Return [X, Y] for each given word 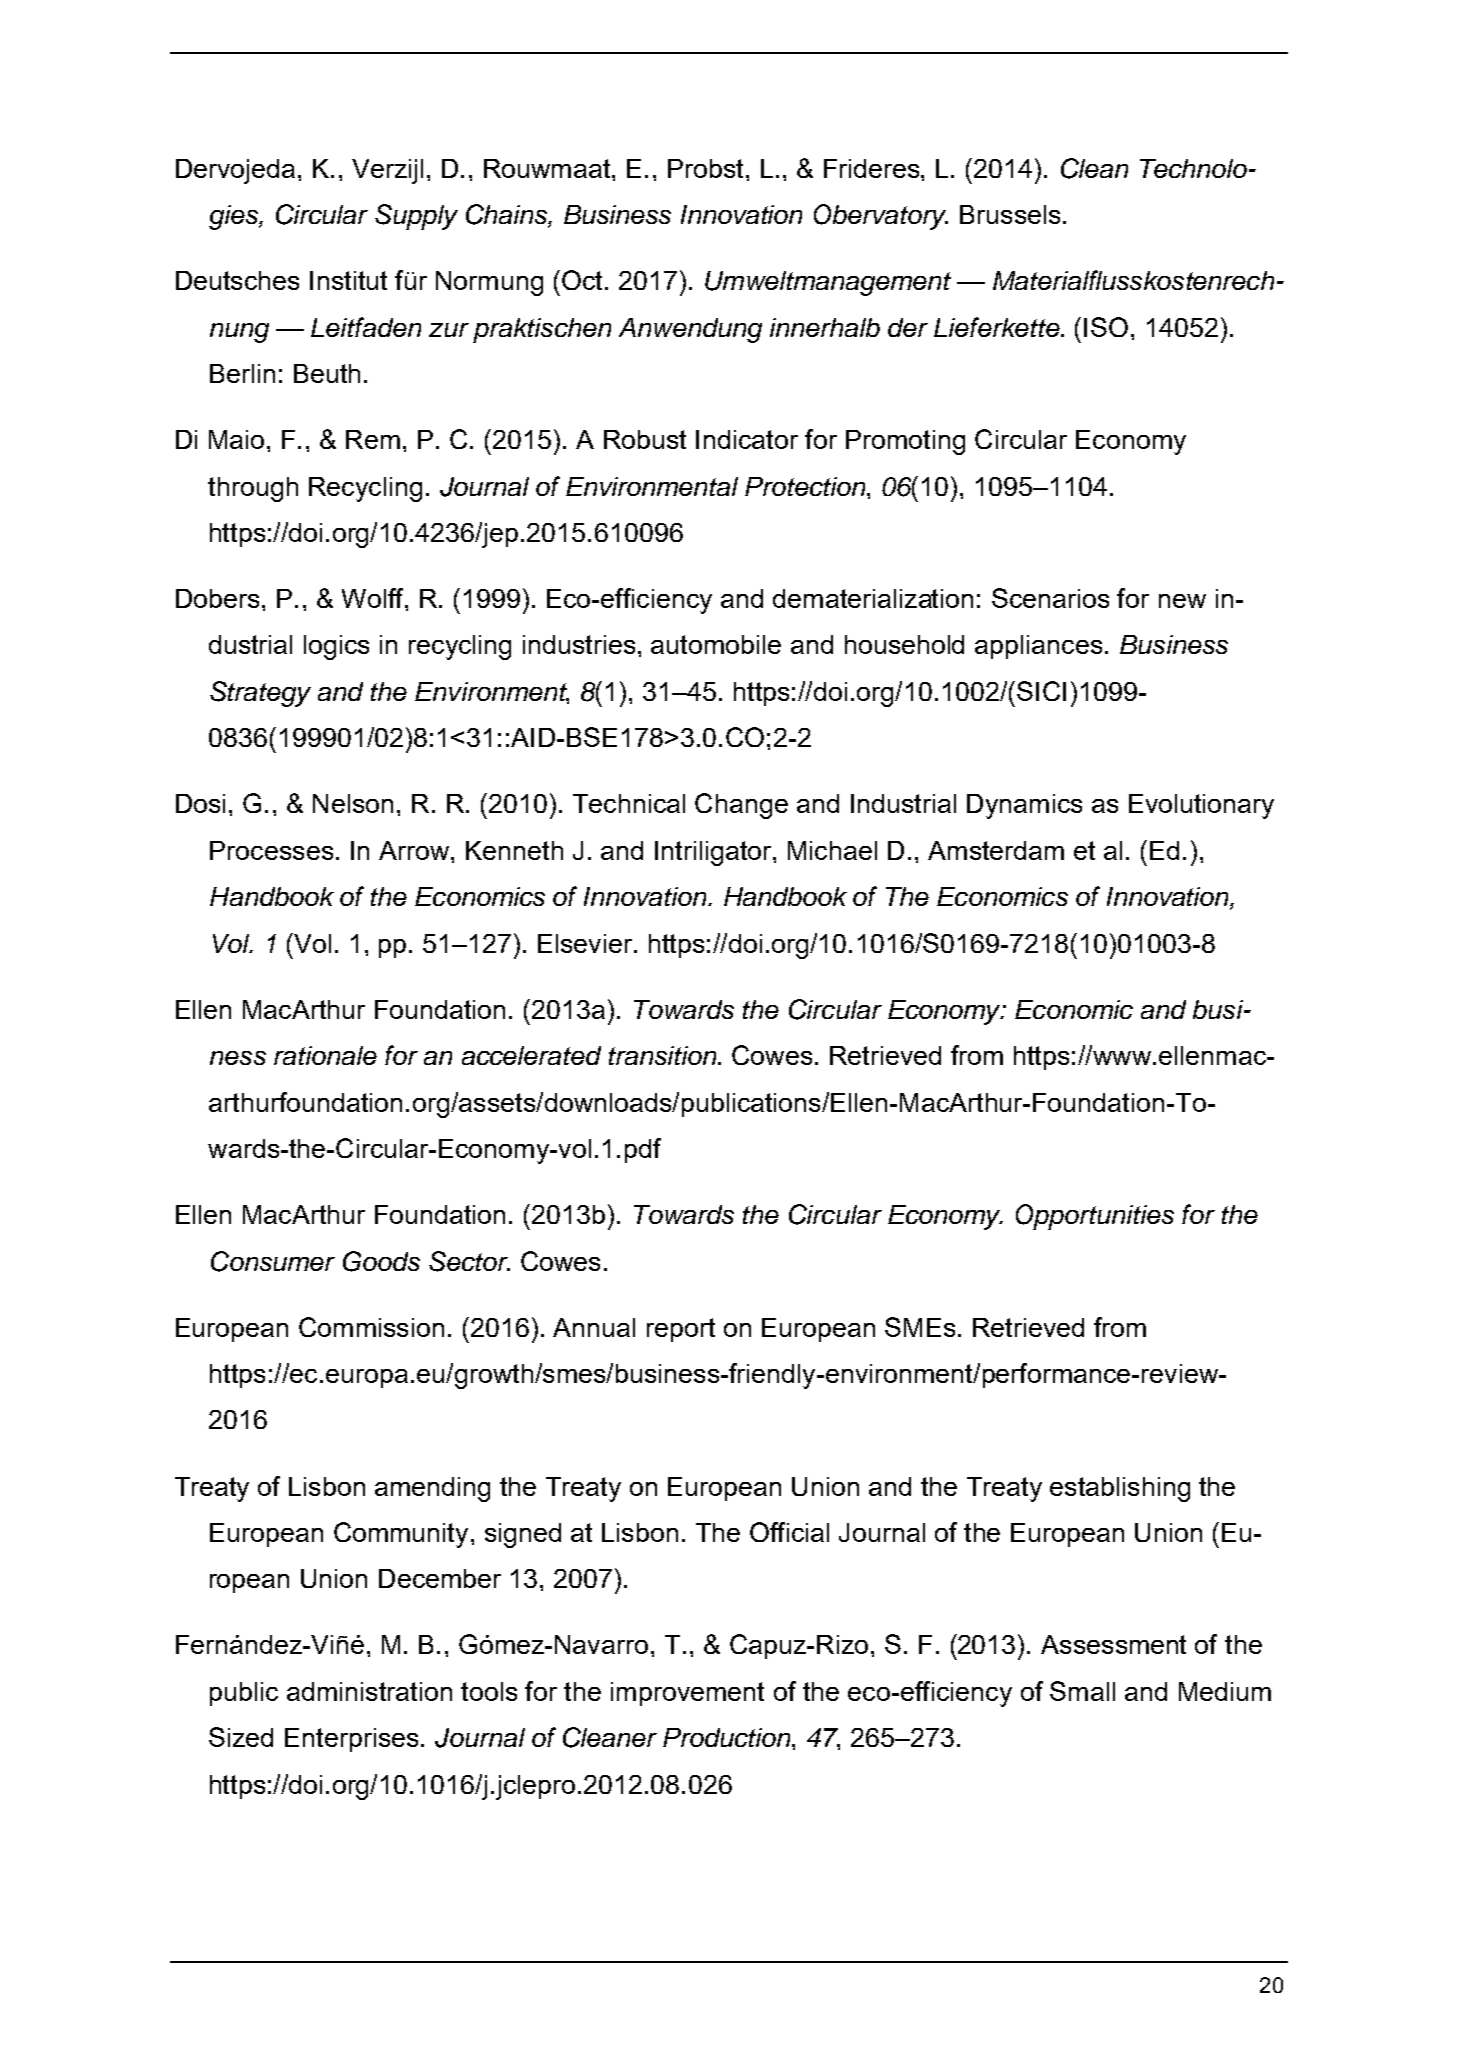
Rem [373, 439]
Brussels [1010, 214]
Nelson [353, 803]
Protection [806, 486]
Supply [416, 217]
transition [664, 1055]
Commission [371, 1327]
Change [741, 806]
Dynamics [1024, 806]
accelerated [531, 1055]
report [681, 1330]
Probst [705, 168]
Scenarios [1050, 598]
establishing [1120, 1489]
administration [369, 1691]
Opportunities [1095, 1217]
